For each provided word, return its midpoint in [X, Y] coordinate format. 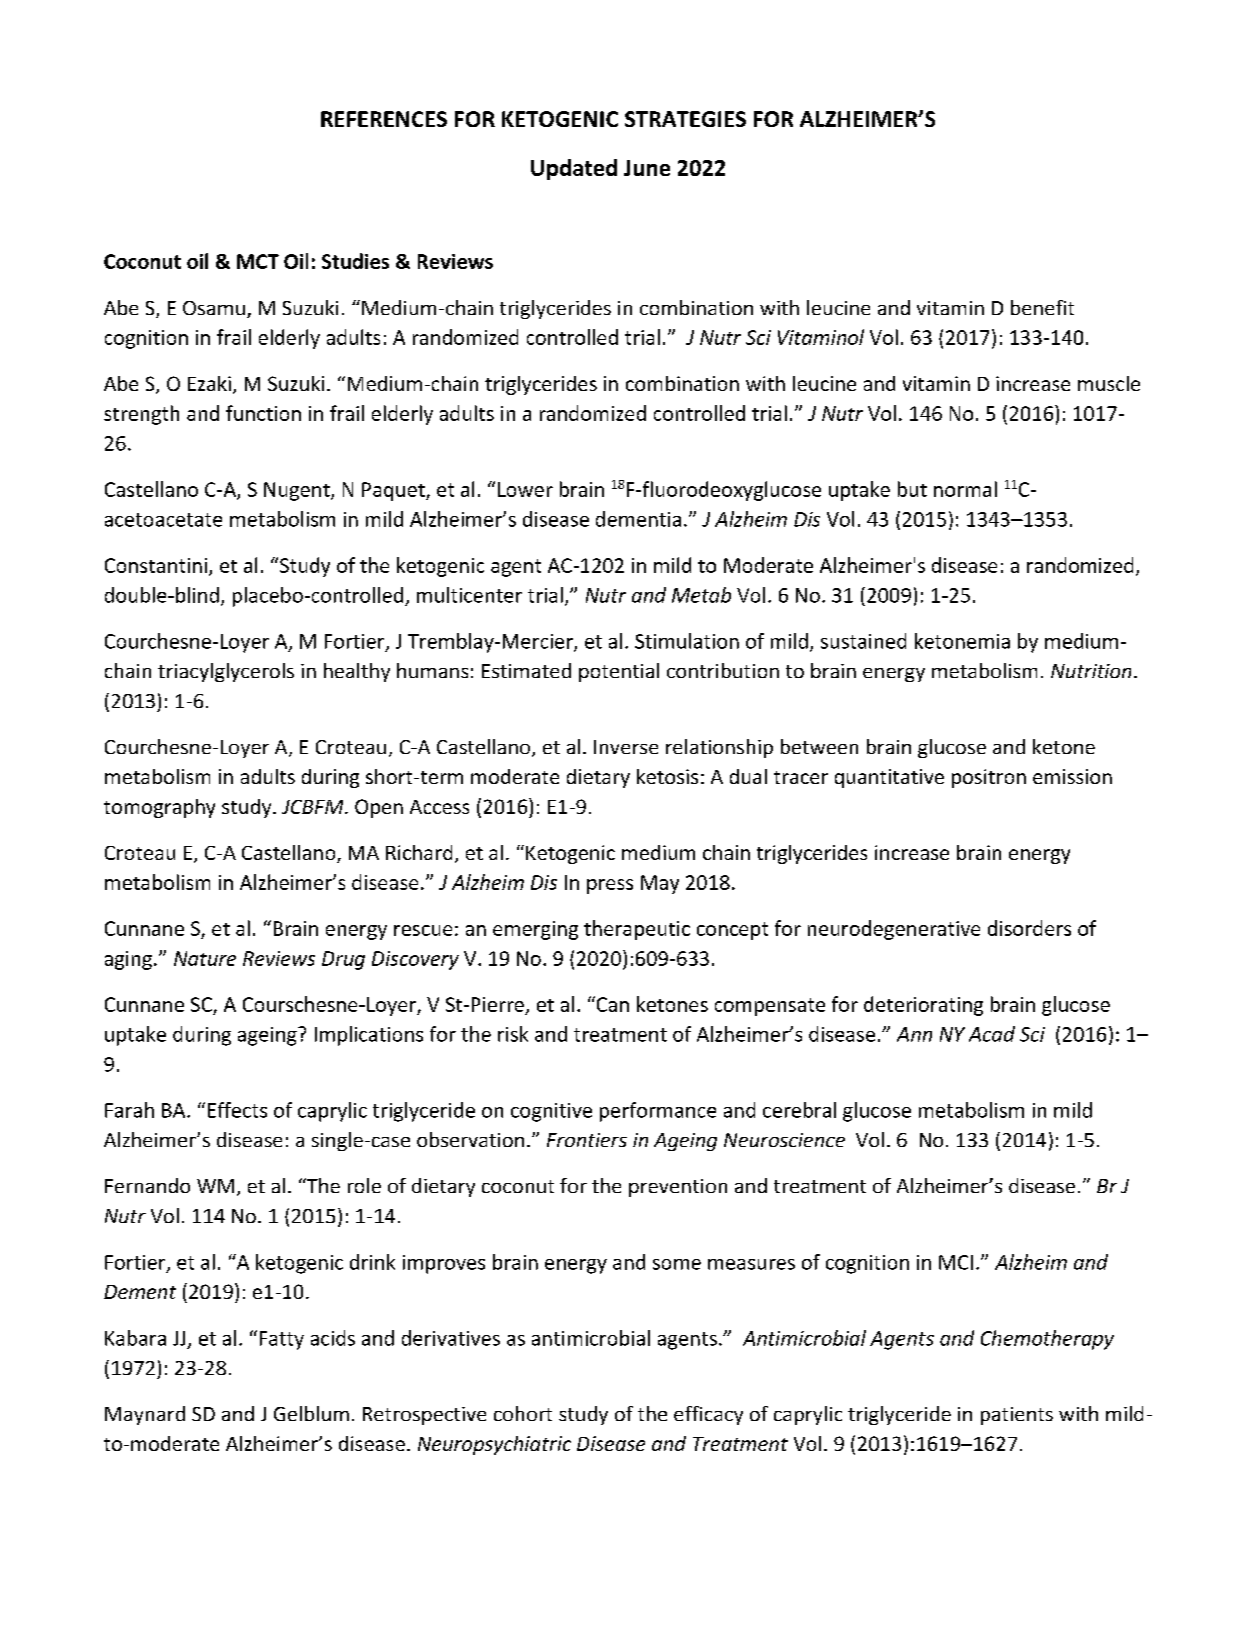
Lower [525, 489]
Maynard [145, 1415]
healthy [357, 672]
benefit [1042, 307]
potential [619, 672]
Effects [237, 1110]
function [263, 413]
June [647, 168]
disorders [1029, 928]
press [610, 886]
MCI [956, 1262]
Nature [205, 958]
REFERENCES [384, 119]
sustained [863, 641]
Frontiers [587, 1140]
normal [965, 489]
